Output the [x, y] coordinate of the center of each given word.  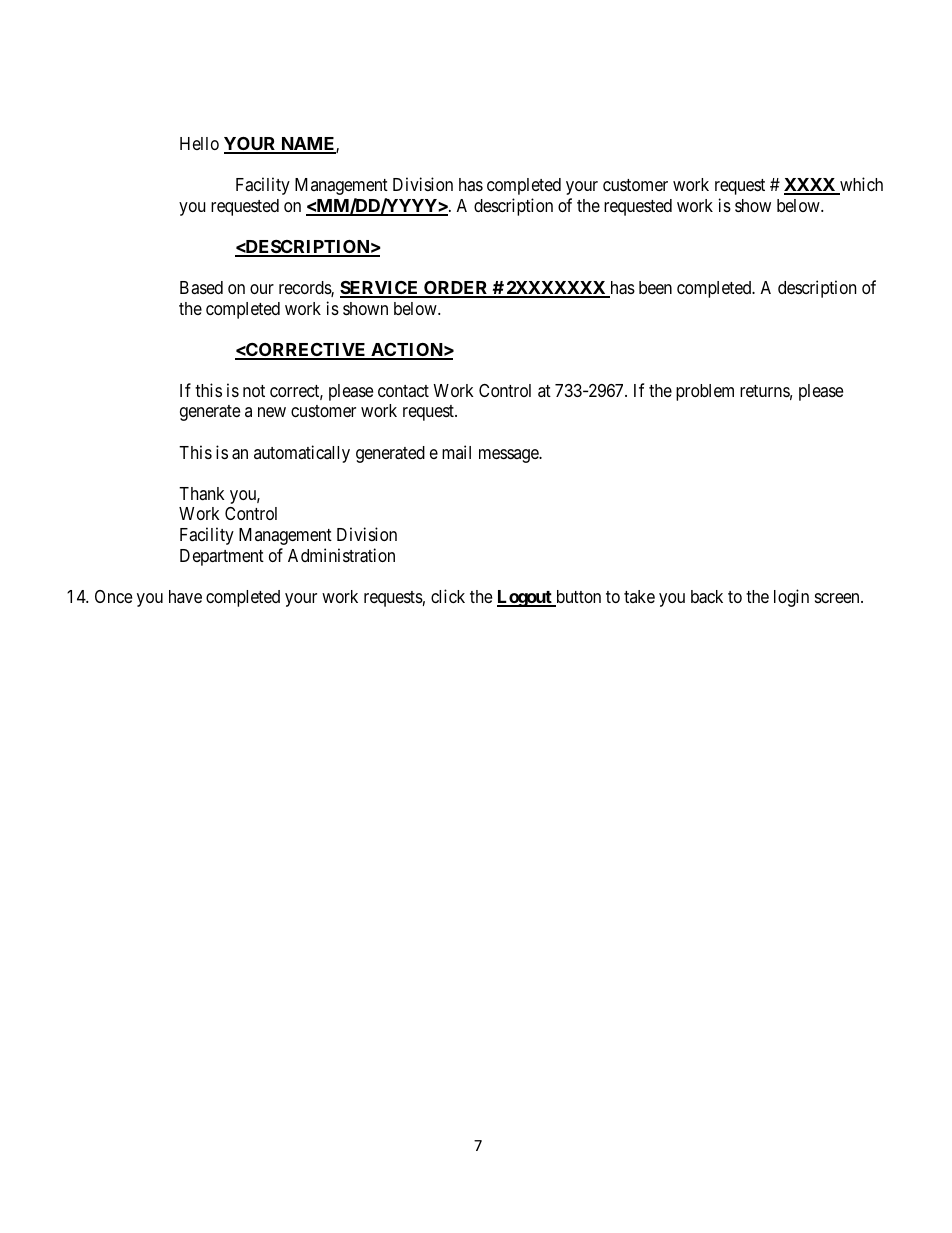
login [791, 598]
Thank [202, 493]
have [185, 596]
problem [705, 392]
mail [456, 452]
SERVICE [380, 289]
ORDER [456, 289]
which [860, 185]
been [655, 287]
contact [403, 391]
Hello [199, 143]
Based [201, 287]
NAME [308, 145]
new [272, 412]
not [254, 391]
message [509, 456]
